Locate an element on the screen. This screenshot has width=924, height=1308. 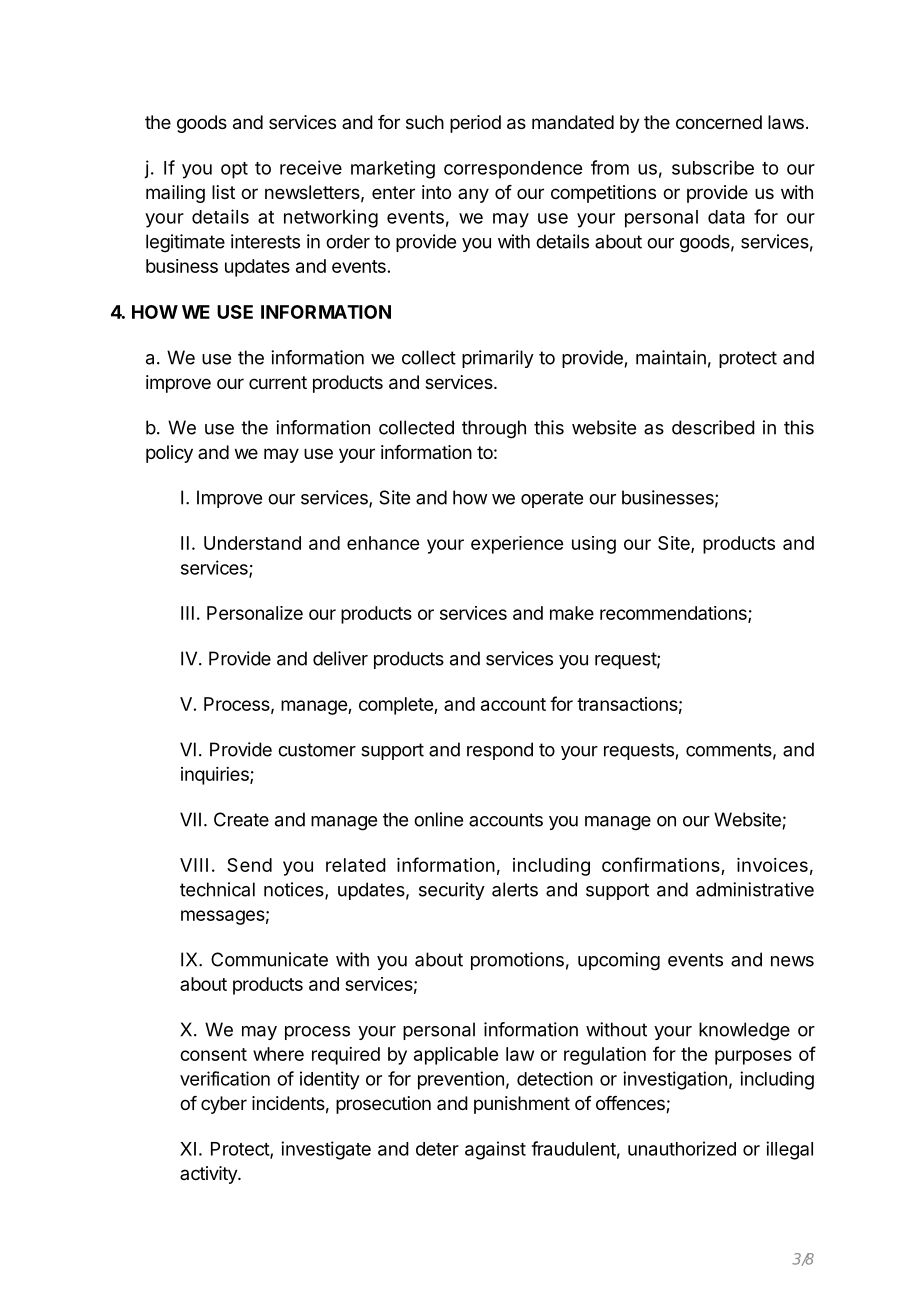
described is located at coordinates (713, 427).
